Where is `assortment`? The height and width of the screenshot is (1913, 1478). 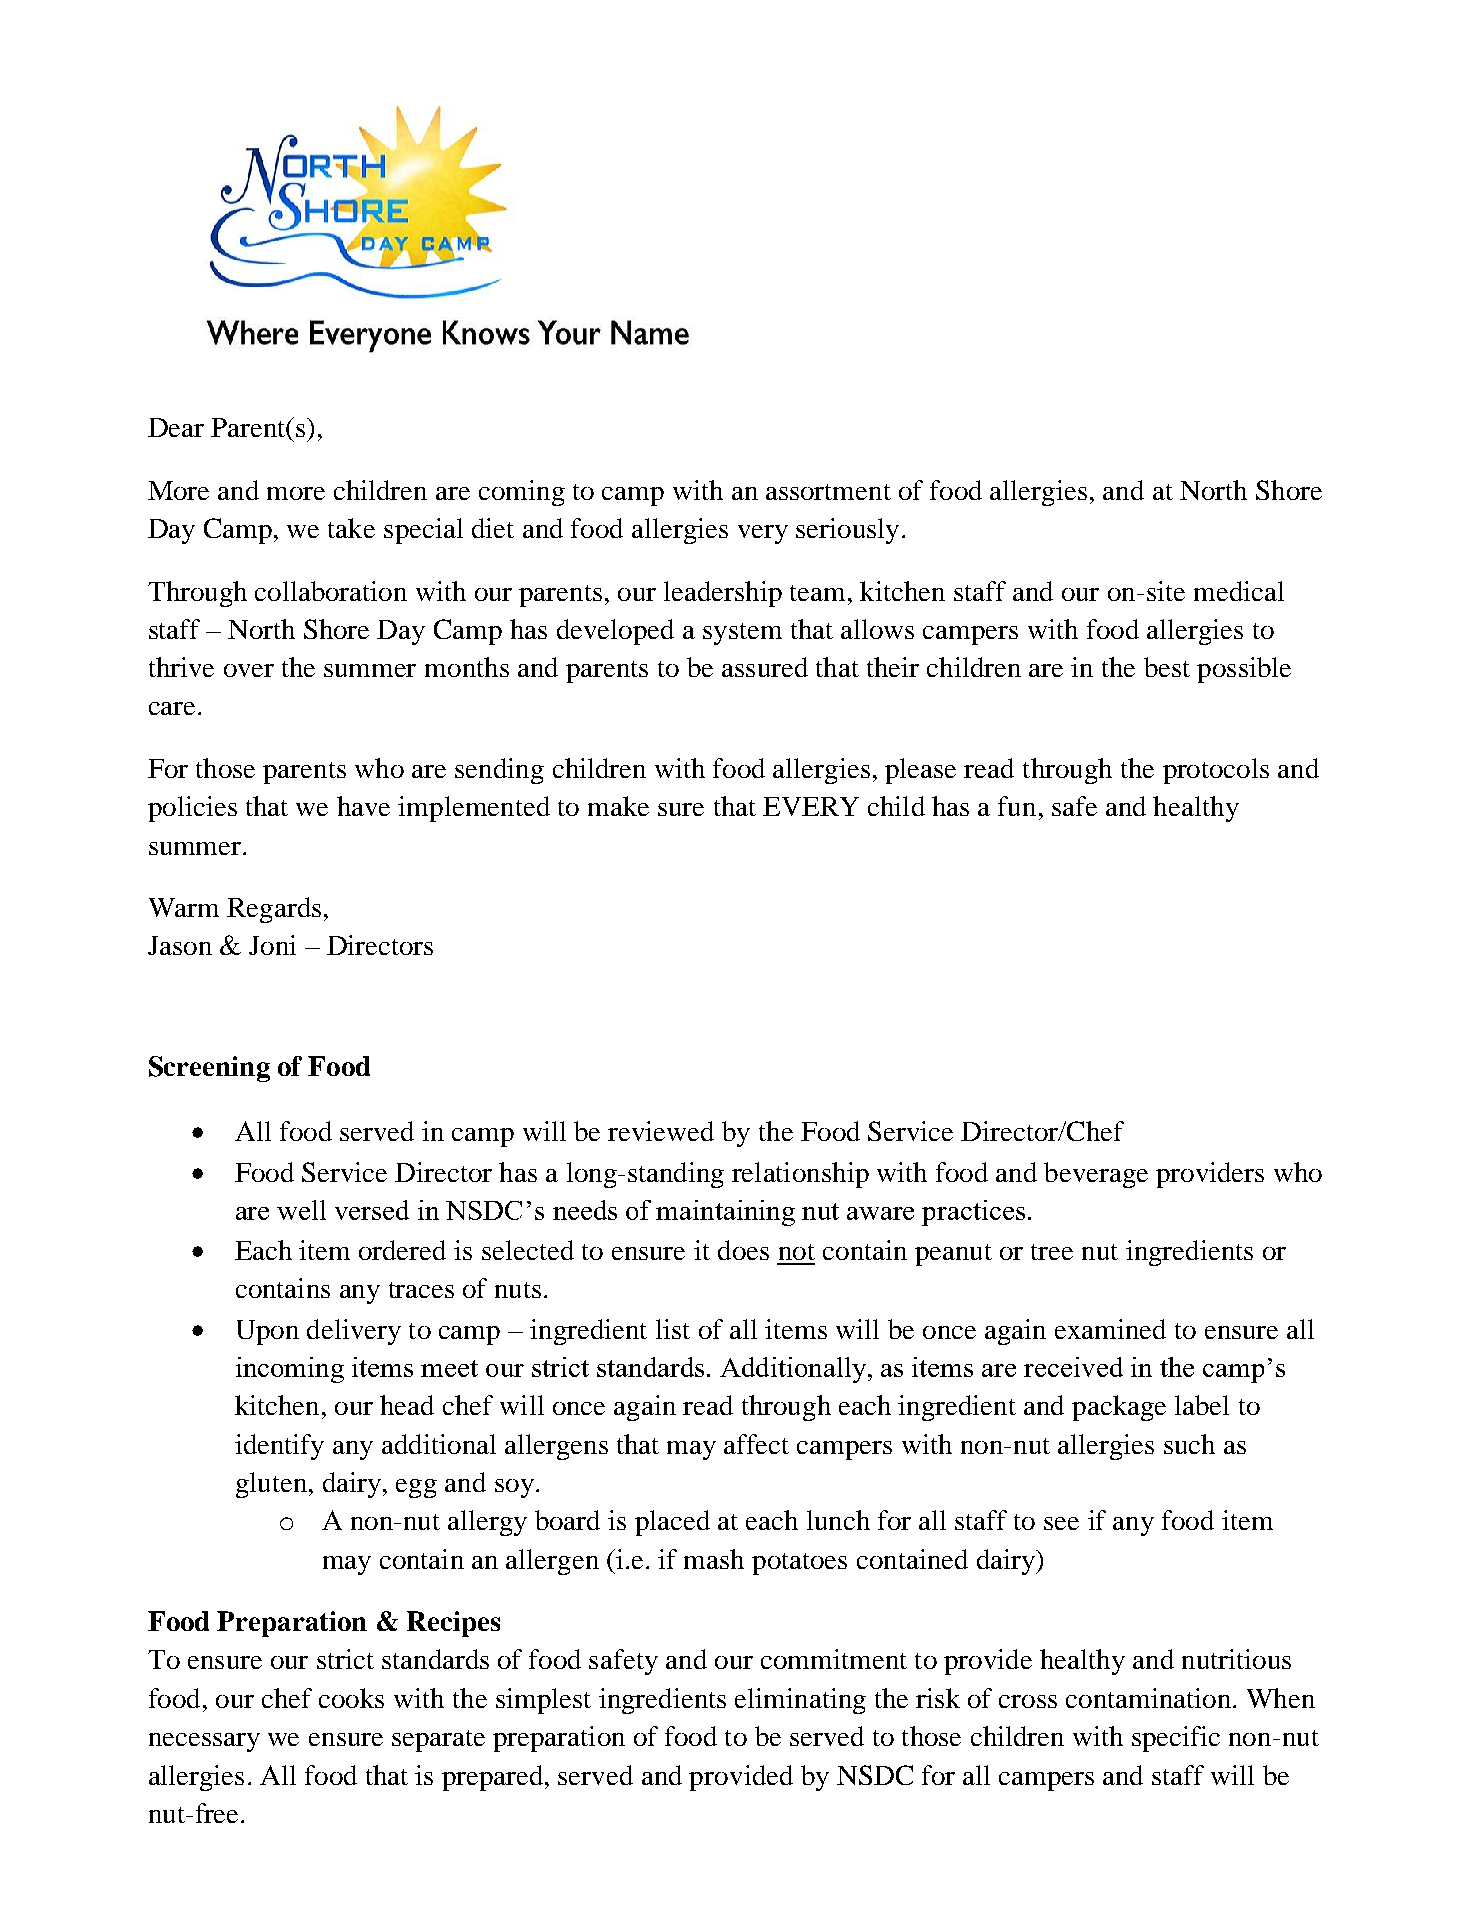
assortment is located at coordinates (828, 492).
